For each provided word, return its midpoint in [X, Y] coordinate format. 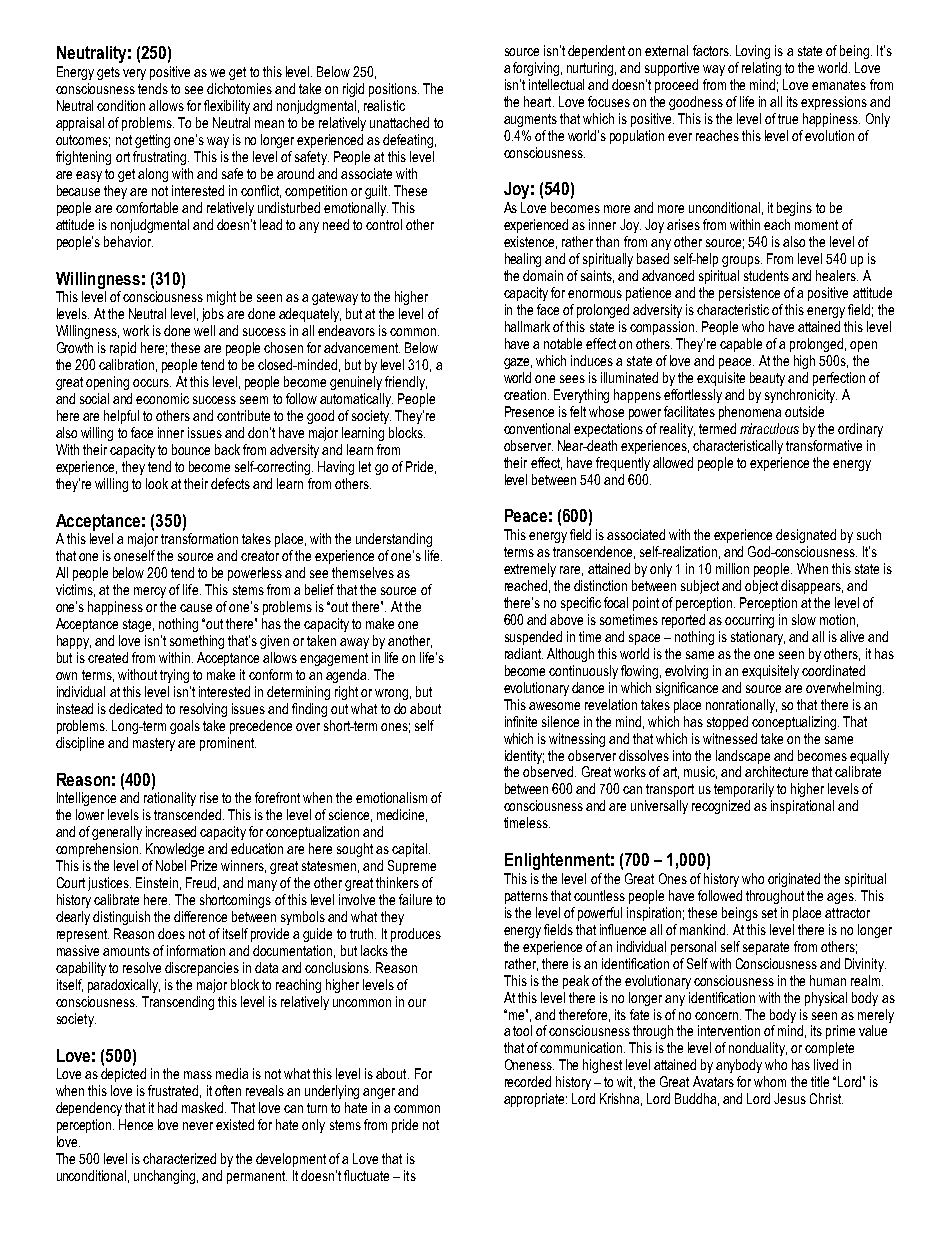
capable [741, 345]
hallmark [527, 326]
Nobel [171, 865]
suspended [533, 638]
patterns [526, 897]
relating [761, 69]
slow [804, 619]
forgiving [536, 69]
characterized [179, 1158]
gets [108, 73]
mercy [150, 592]
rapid [123, 349]
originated [794, 880]
